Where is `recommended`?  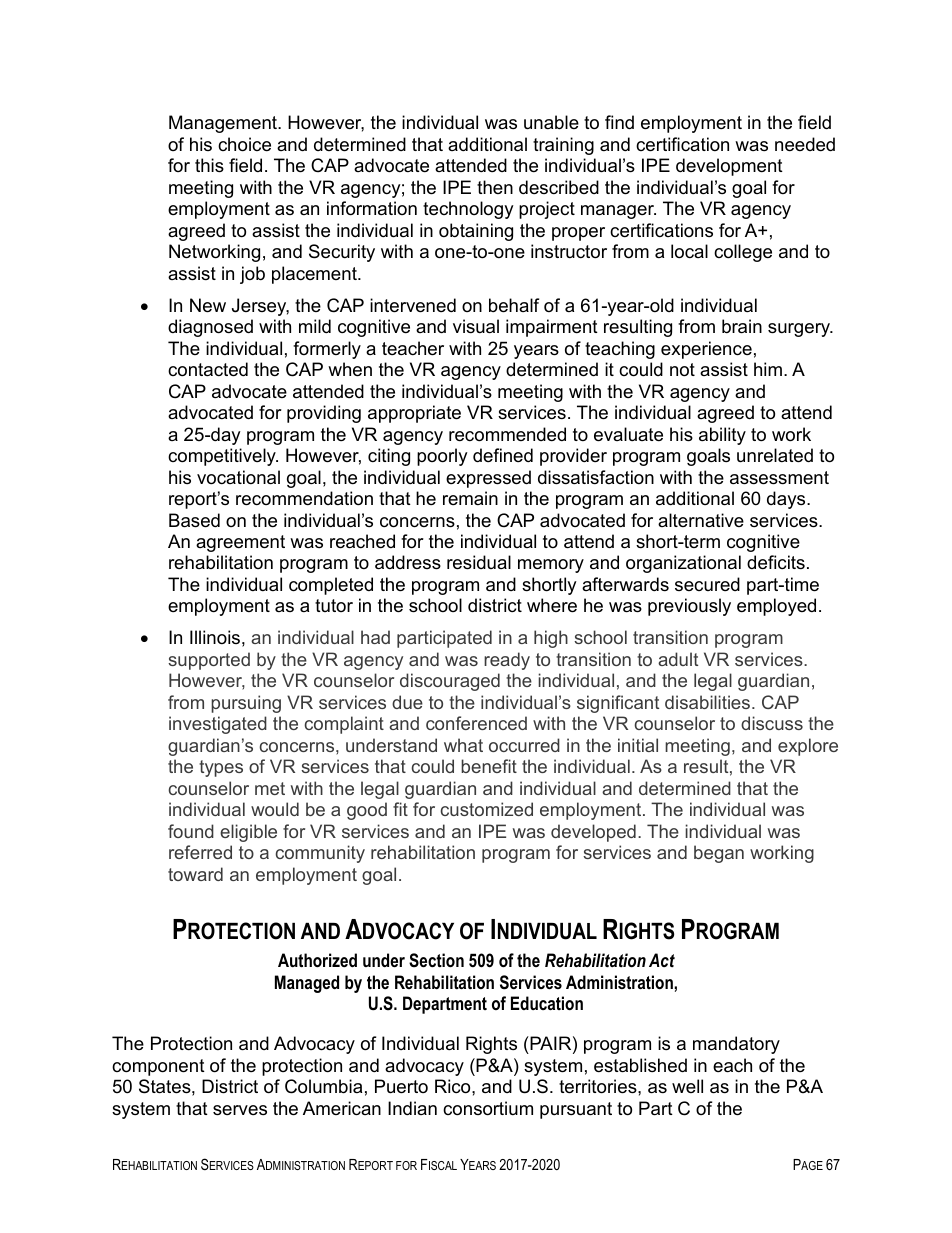
recommended is located at coordinates (507, 434).
